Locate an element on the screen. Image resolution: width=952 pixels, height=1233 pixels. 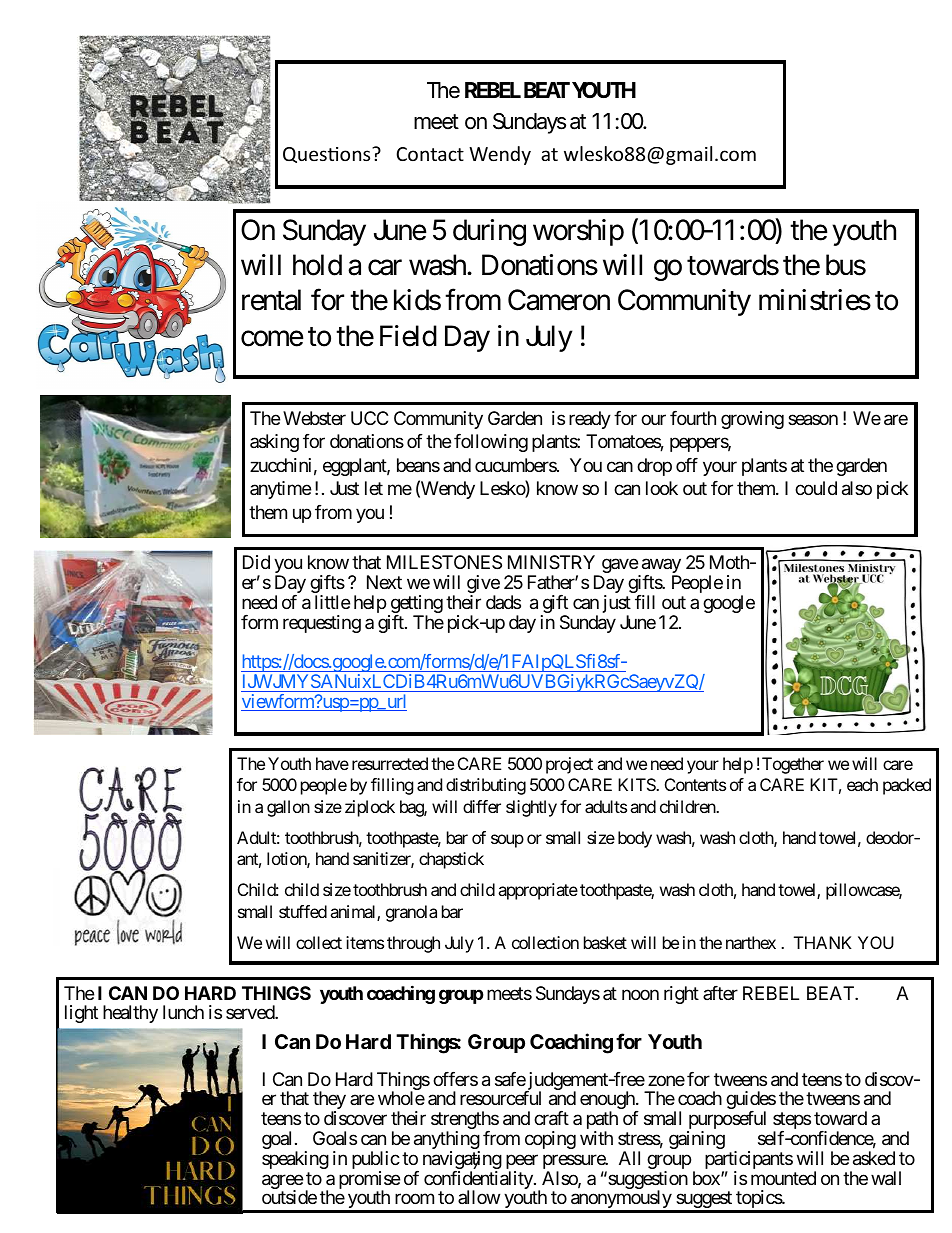
season is located at coordinates (813, 420).
